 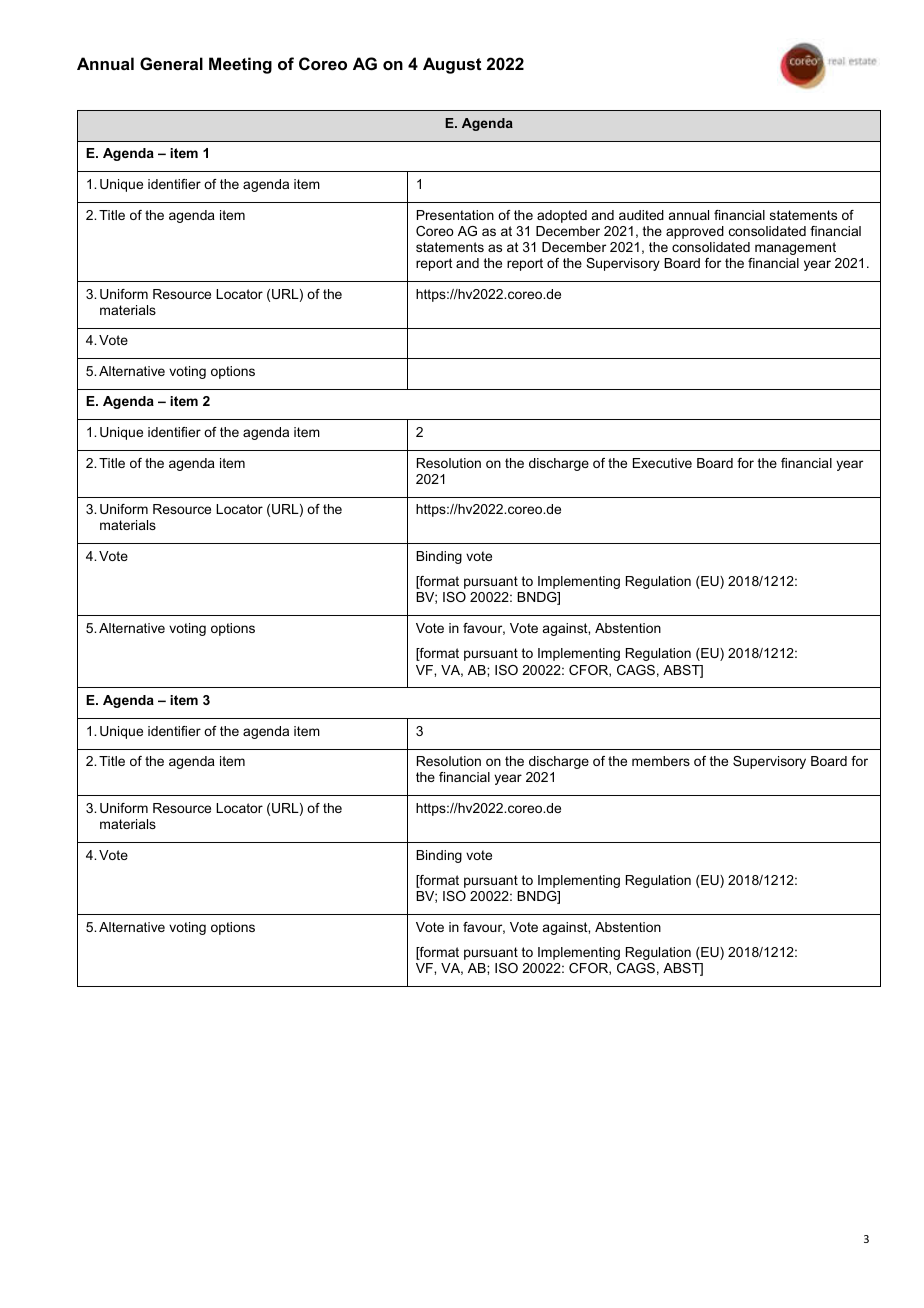 I want to click on approved, so click(x=695, y=232).
